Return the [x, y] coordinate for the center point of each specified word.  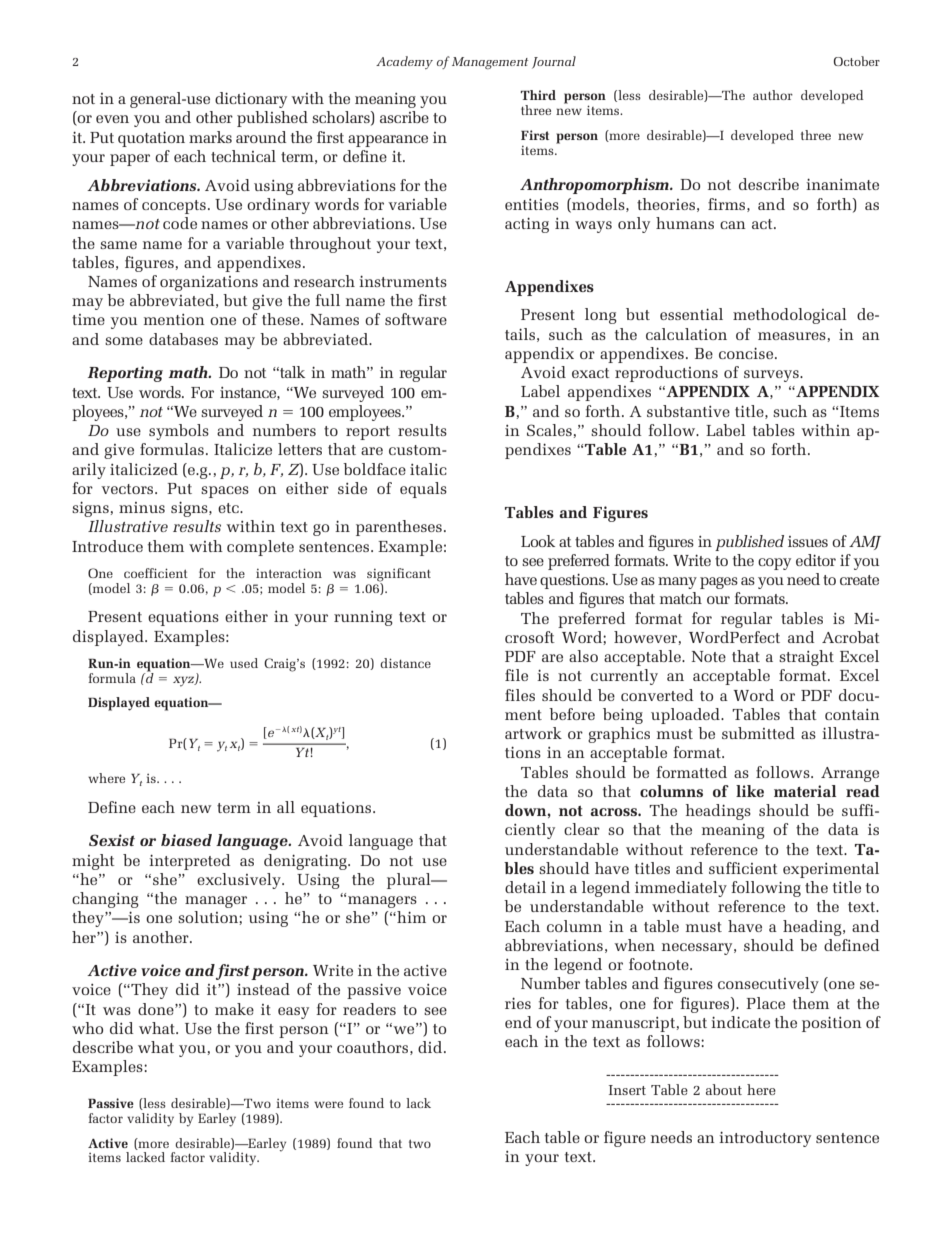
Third [538, 95]
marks [210, 137]
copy [774, 564]
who [87, 1028]
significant [399, 575]
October [857, 61]
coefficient [156, 573]
